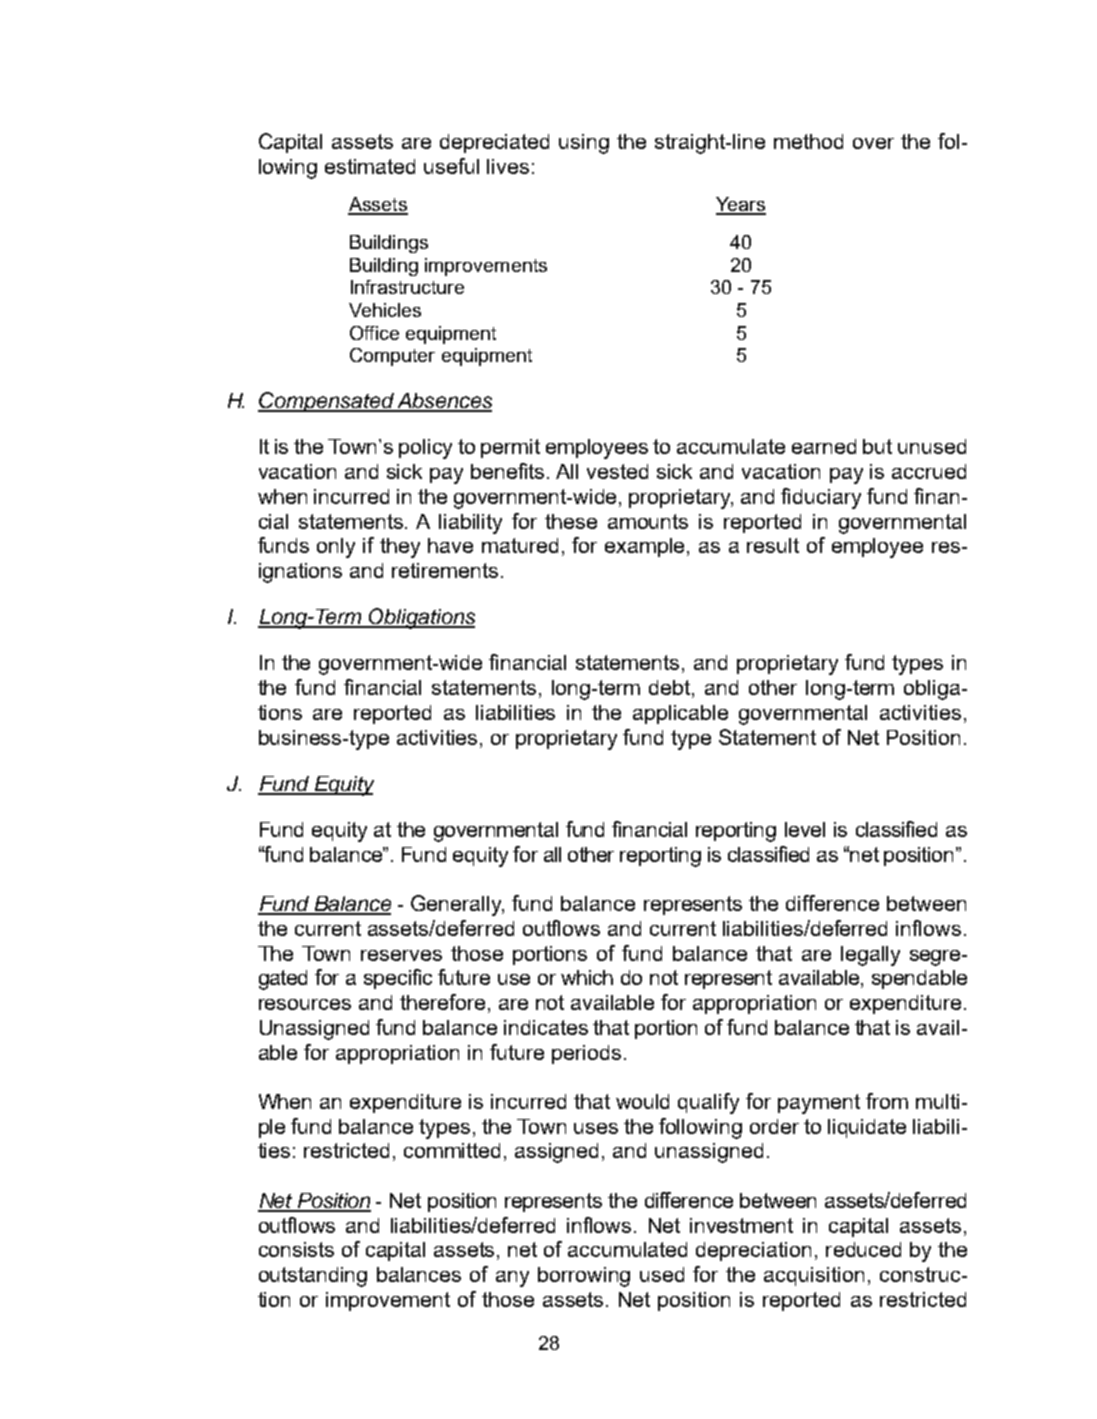 The width and height of the page is (1097, 1419). What do you see at coordinates (671, 689) in the page?
I see `debt` at bounding box center [671, 689].
